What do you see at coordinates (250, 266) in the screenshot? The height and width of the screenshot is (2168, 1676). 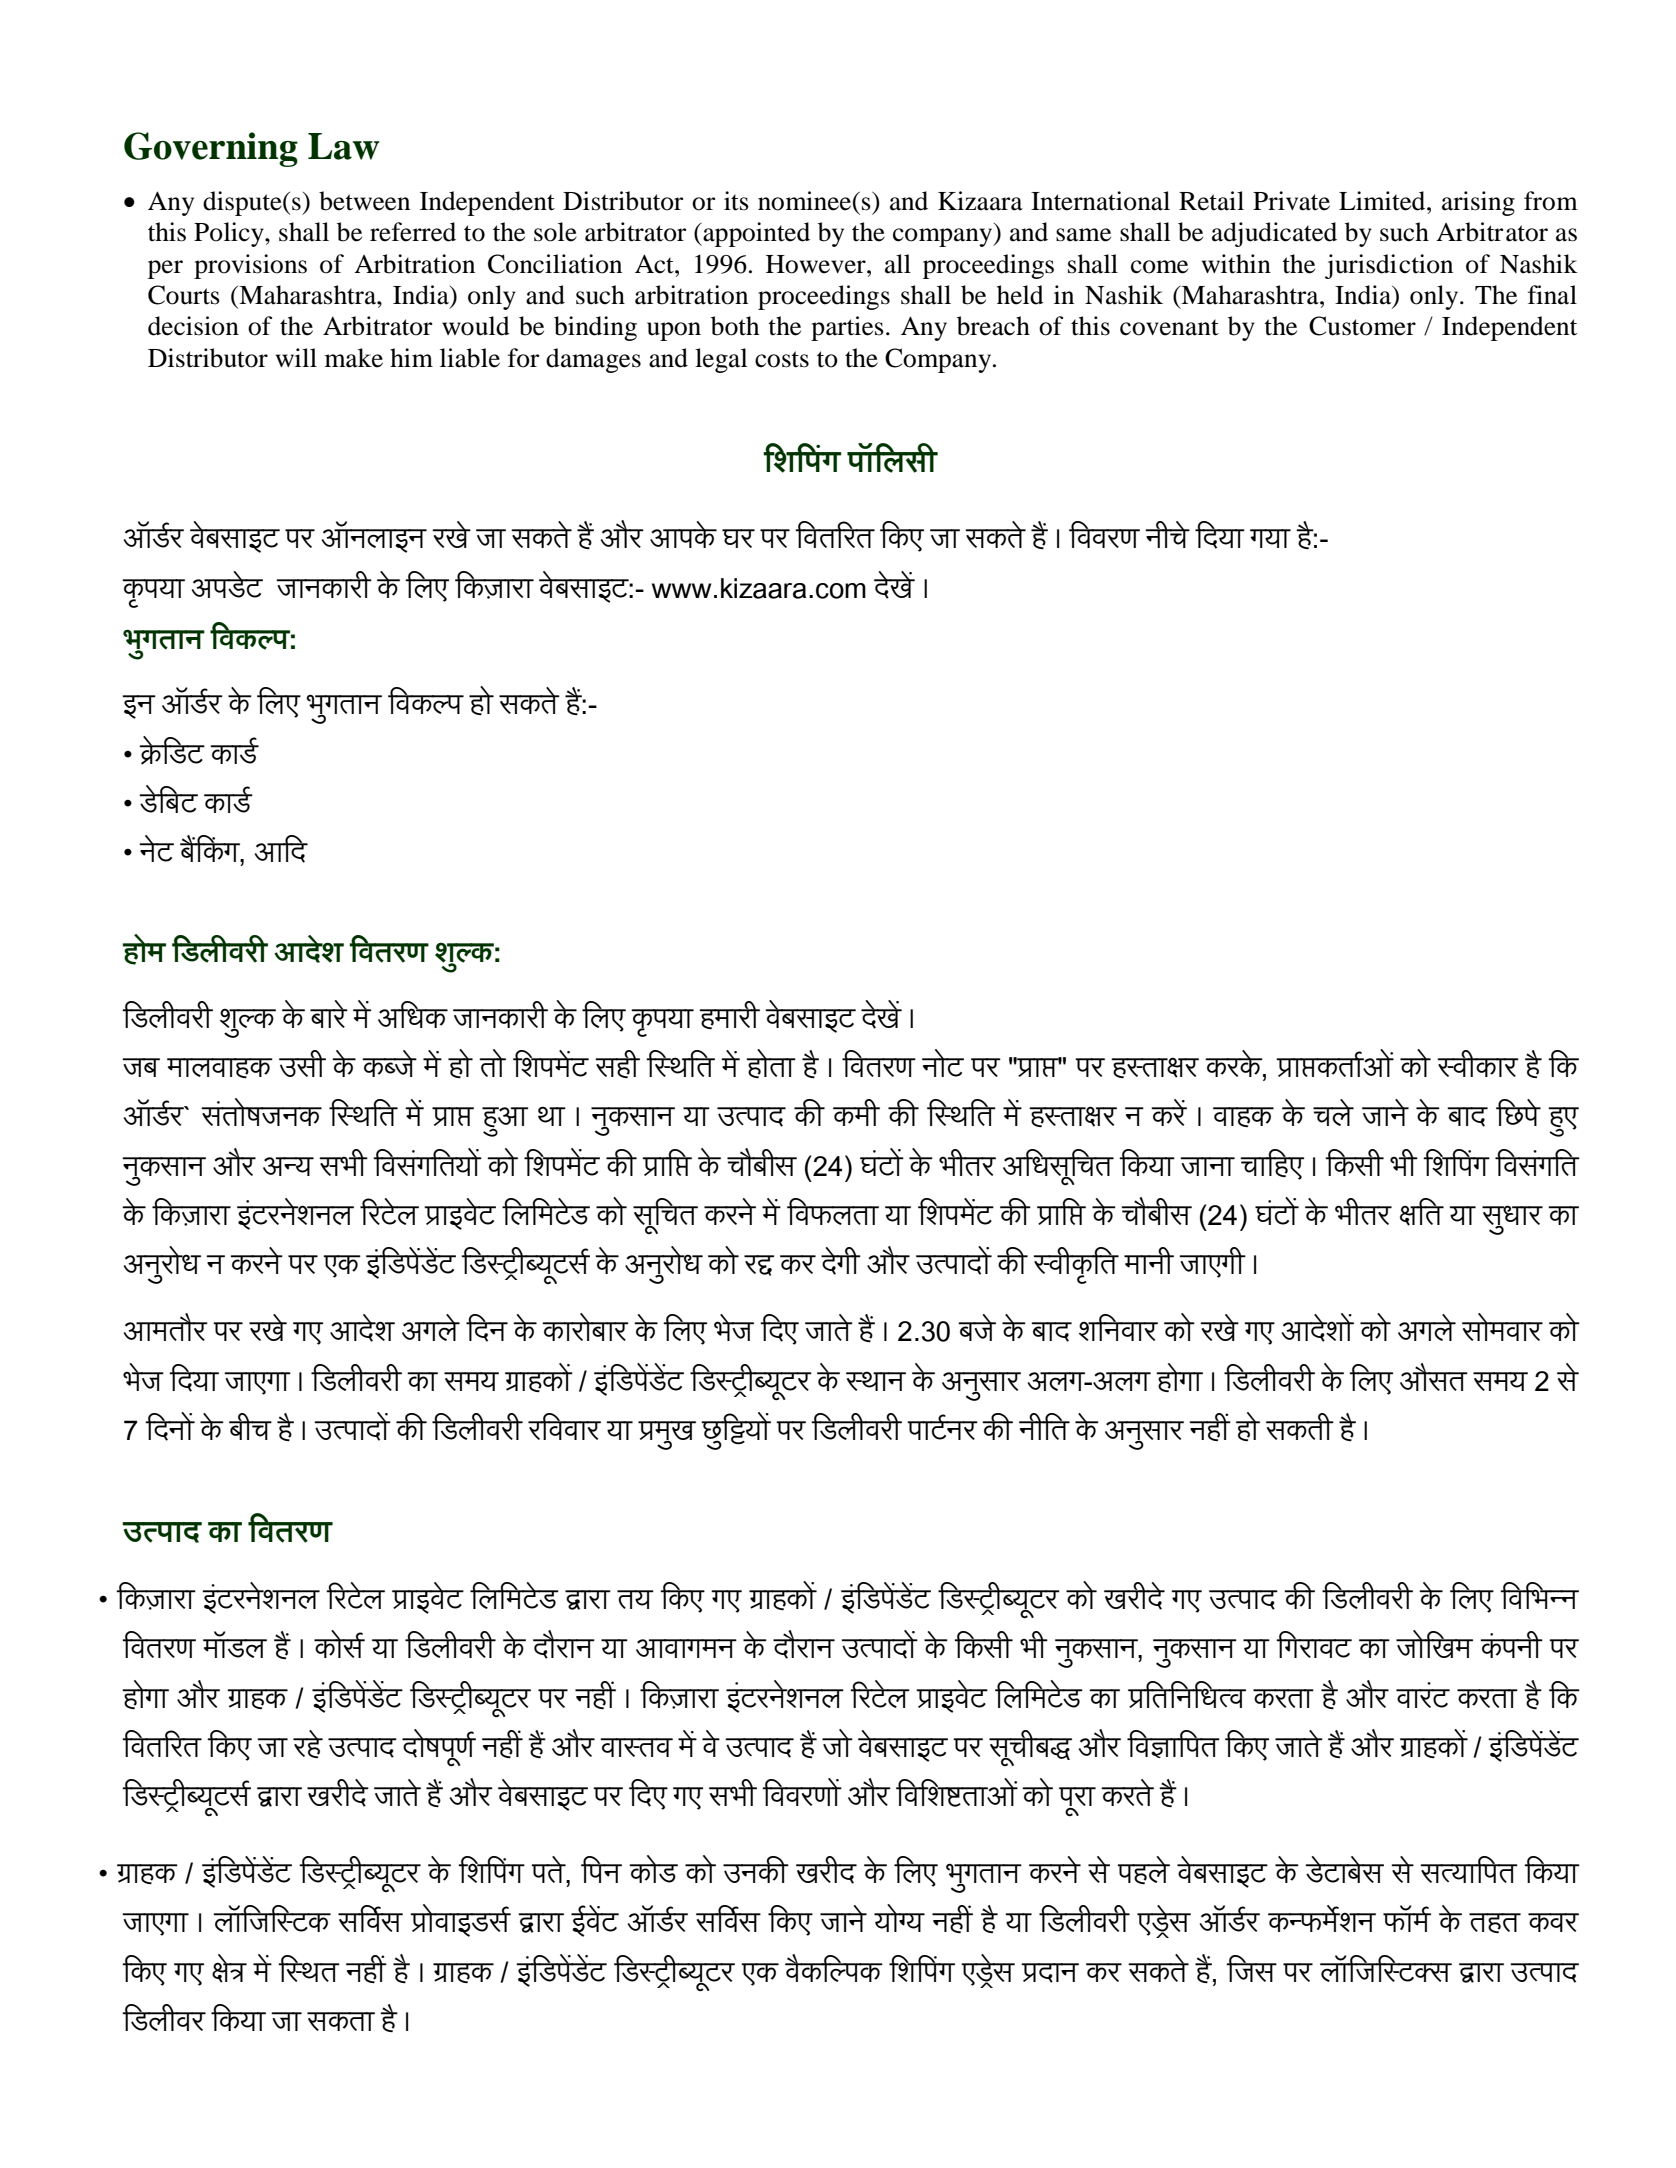 I see `provisions` at bounding box center [250, 266].
